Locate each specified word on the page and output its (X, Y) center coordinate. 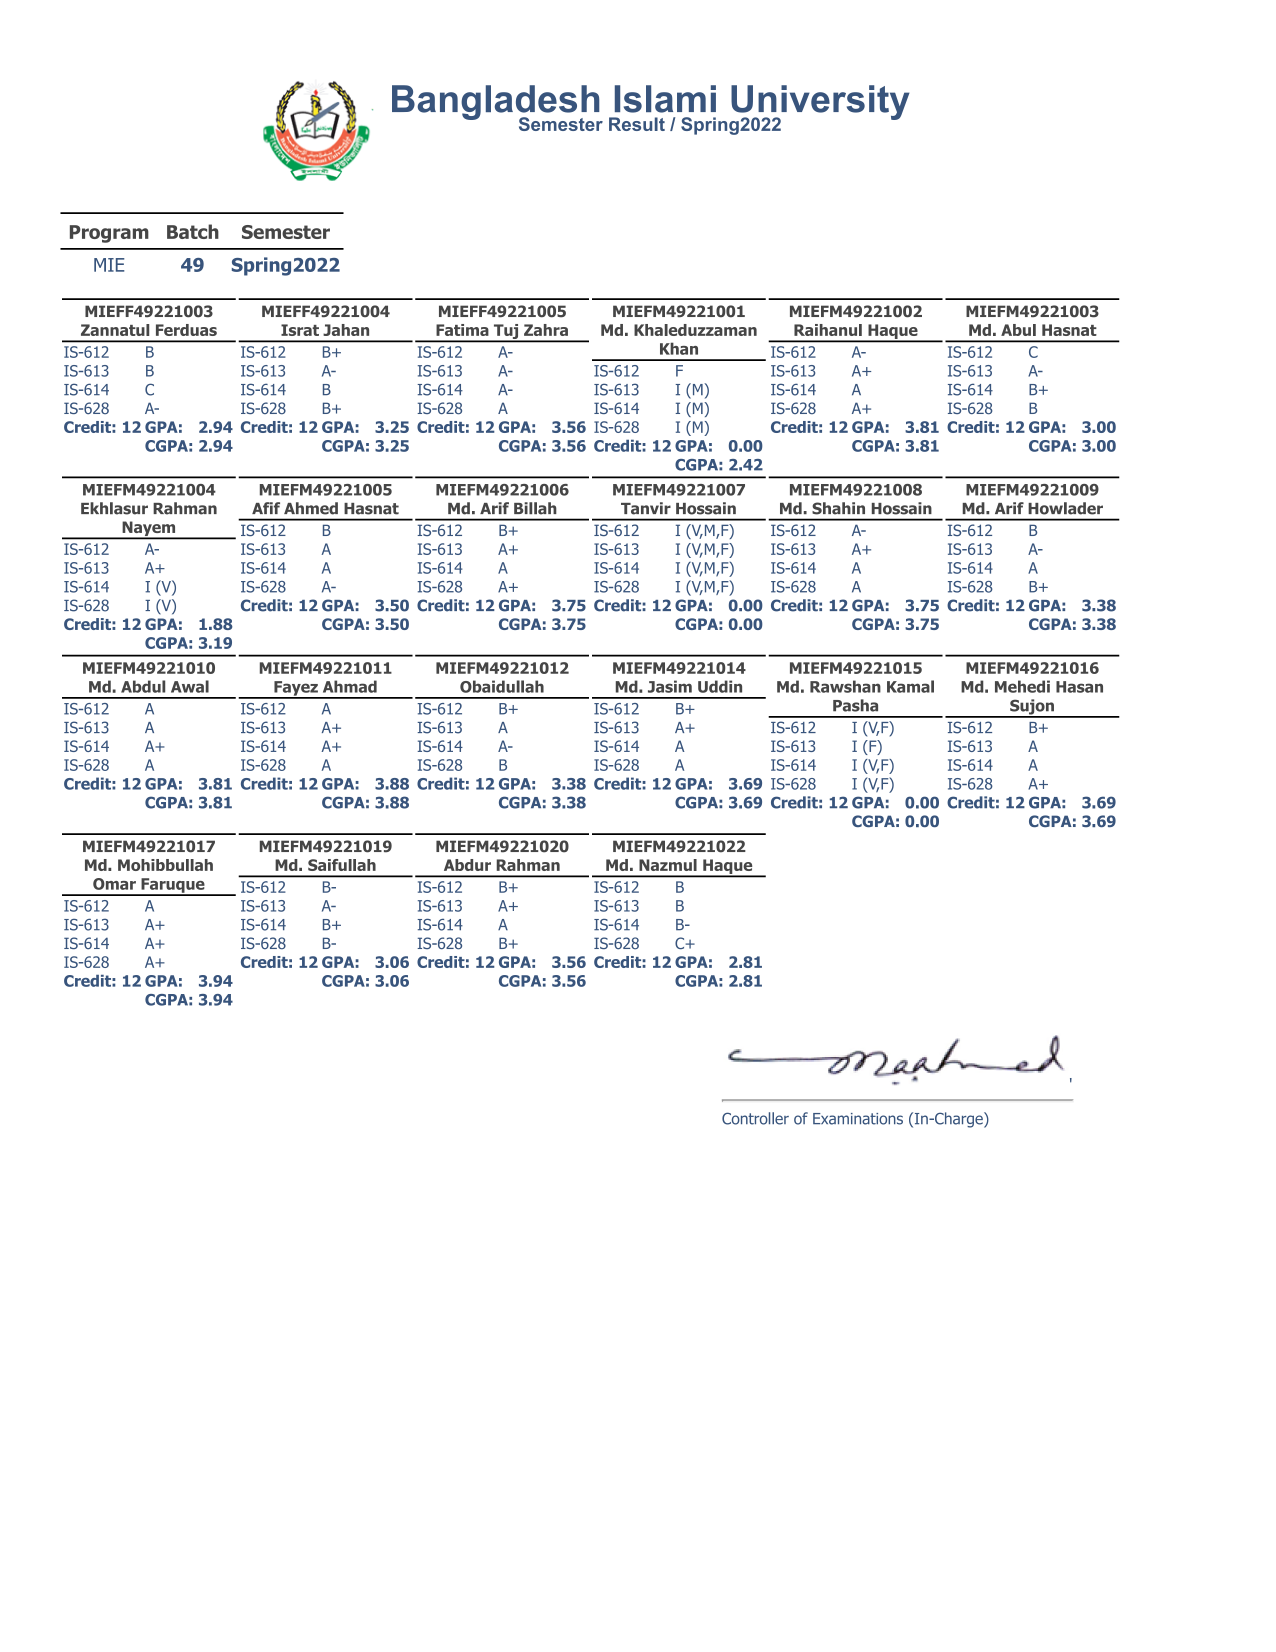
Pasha (855, 705)
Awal (190, 686)
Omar (114, 884)
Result (637, 124)
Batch (193, 231)
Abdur (467, 865)
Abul (1018, 330)
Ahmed (311, 508)
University (820, 103)
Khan (679, 348)
